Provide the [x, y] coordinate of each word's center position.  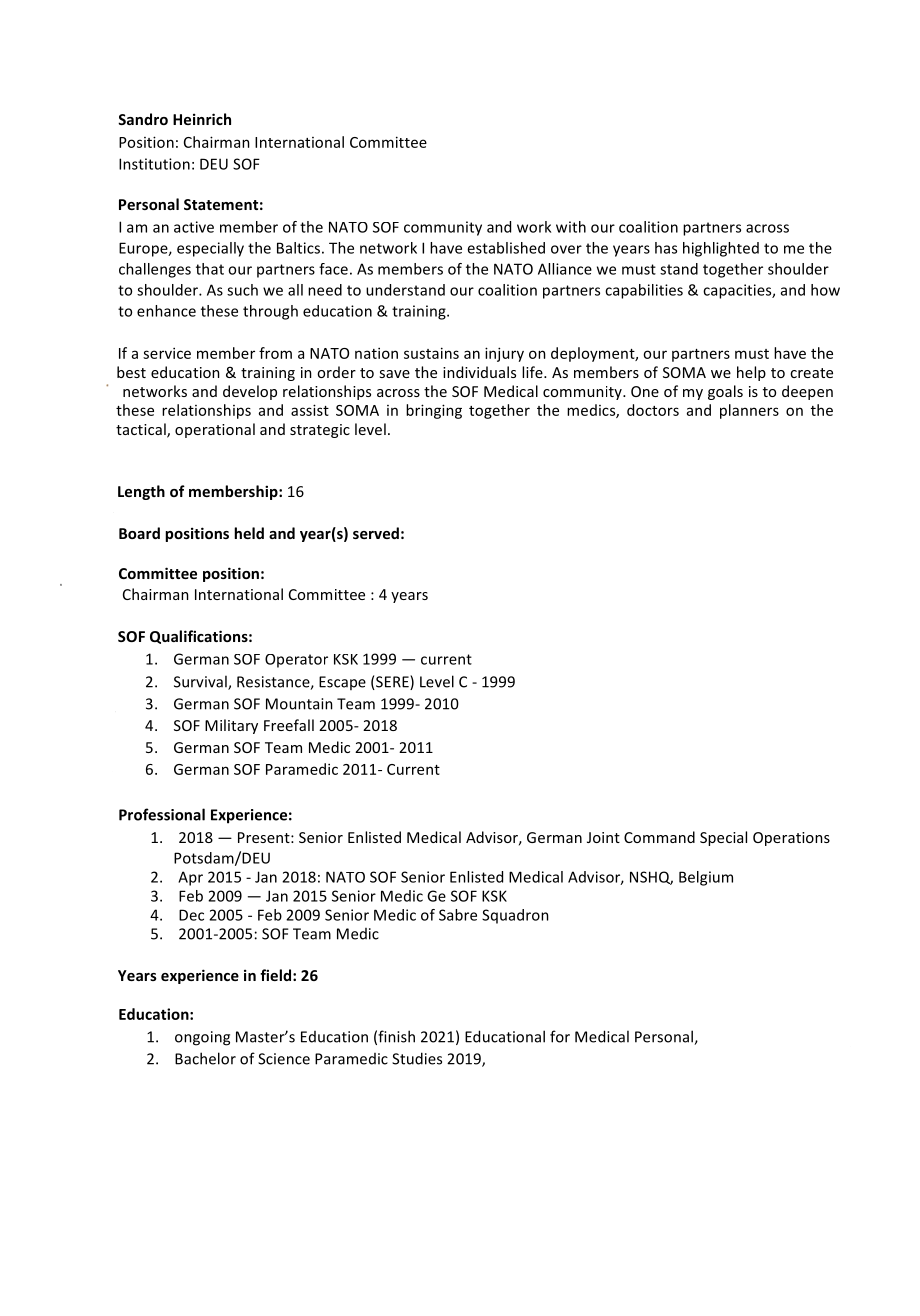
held [249, 533]
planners [749, 411]
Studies [417, 1058]
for [560, 1036]
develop [250, 392]
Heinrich [202, 119]
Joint [603, 837]
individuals [479, 372]
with [571, 227]
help [751, 373]
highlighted [721, 249]
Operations [791, 839]
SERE [392, 682]
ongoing [202, 1038]
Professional [162, 814]
